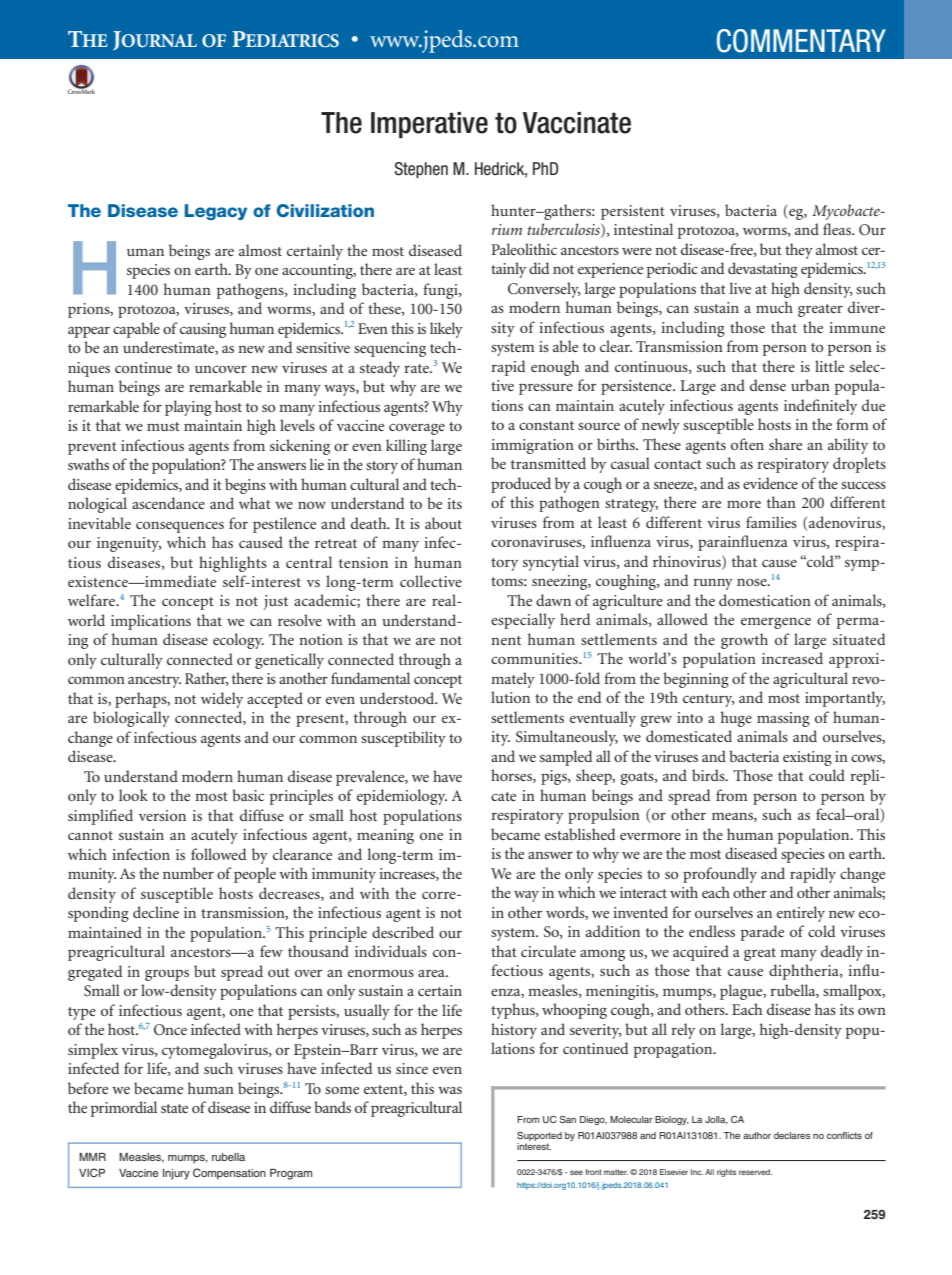  What do you see at coordinates (523, 621) in the screenshot?
I see `especially` at bounding box center [523, 621].
